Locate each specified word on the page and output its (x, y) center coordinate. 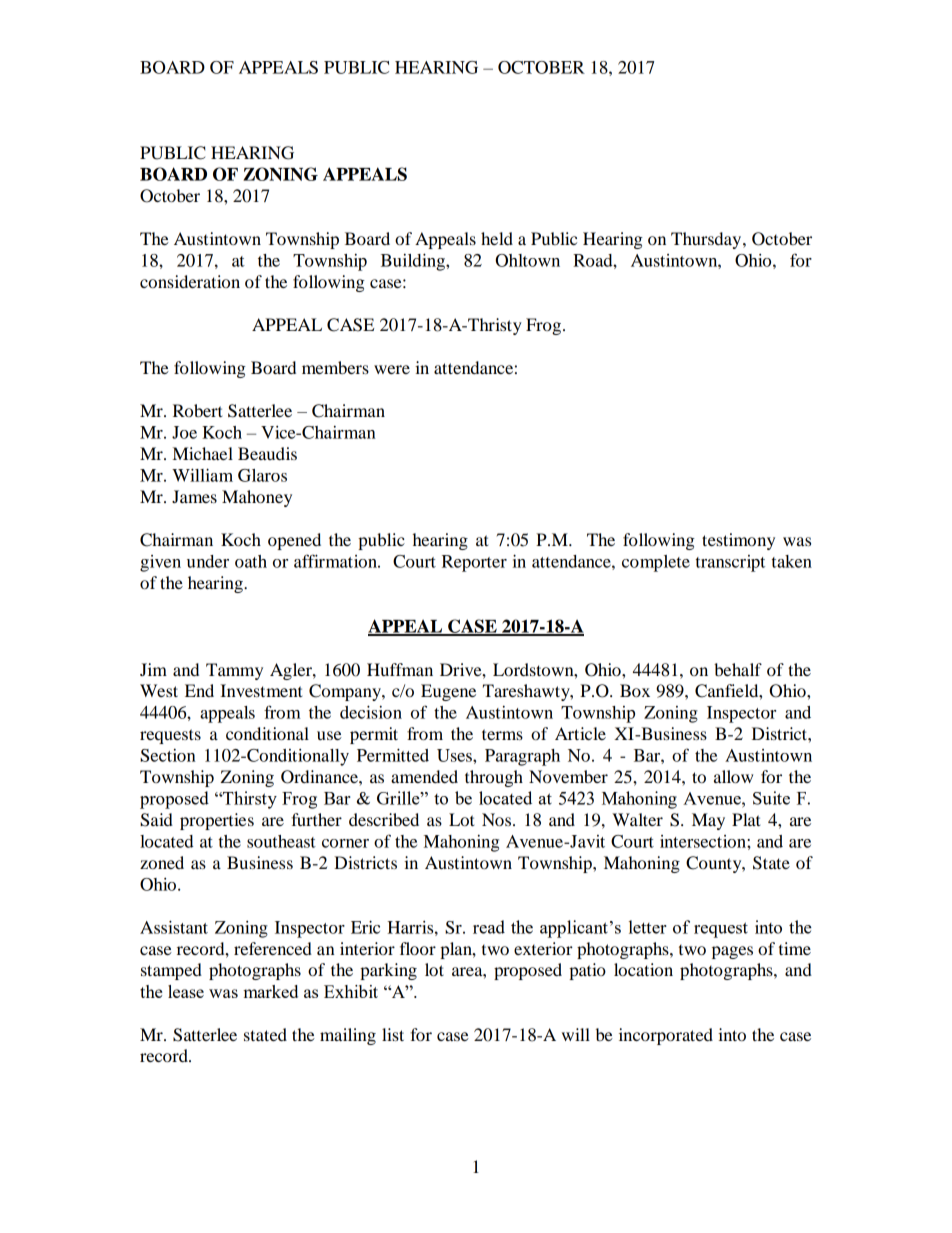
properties (217, 821)
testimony (738, 541)
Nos (498, 819)
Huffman (400, 669)
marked (270, 991)
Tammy (234, 671)
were (392, 369)
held (497, 238)
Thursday (707, 240)
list (393, 1034)
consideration (190, 281)
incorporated (666, 1036)
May (708, 821)
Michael (203, 453)
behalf (738, 669)
